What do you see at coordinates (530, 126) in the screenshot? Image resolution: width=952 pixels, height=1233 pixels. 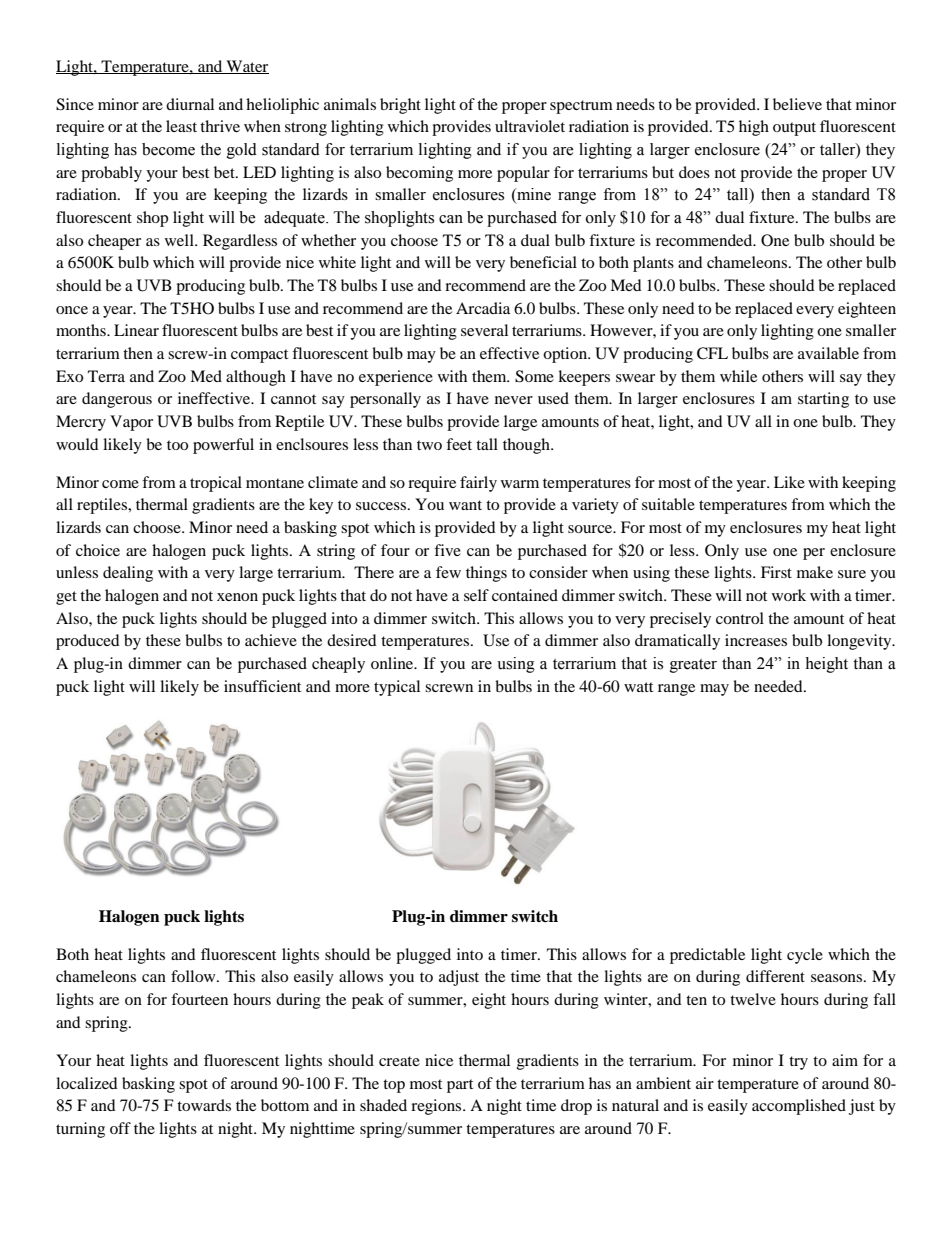 I see `ultraviolet` at bounding box center [530, 126].
